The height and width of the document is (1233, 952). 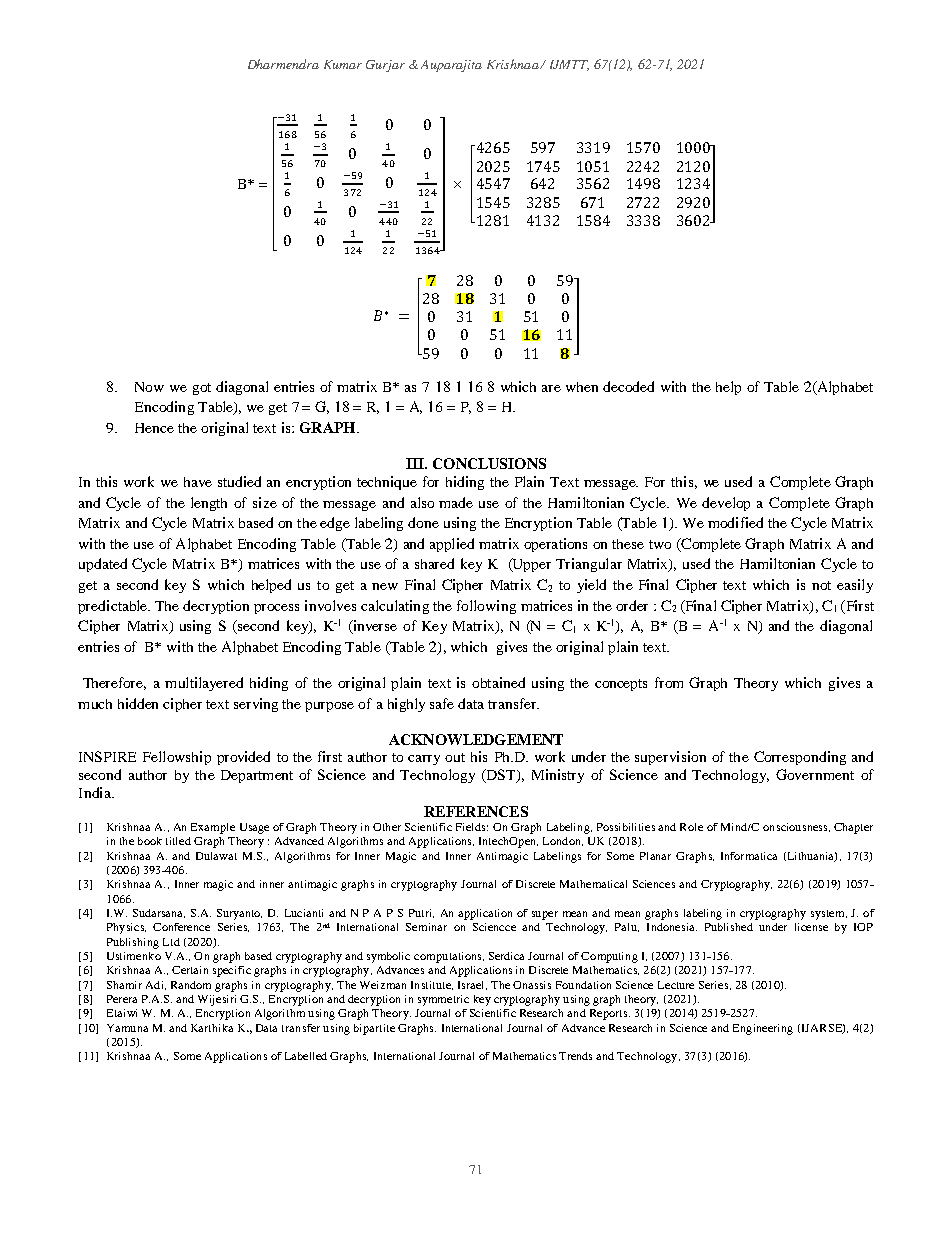 I want to click on Kumar, so click(x=343, y=64).
